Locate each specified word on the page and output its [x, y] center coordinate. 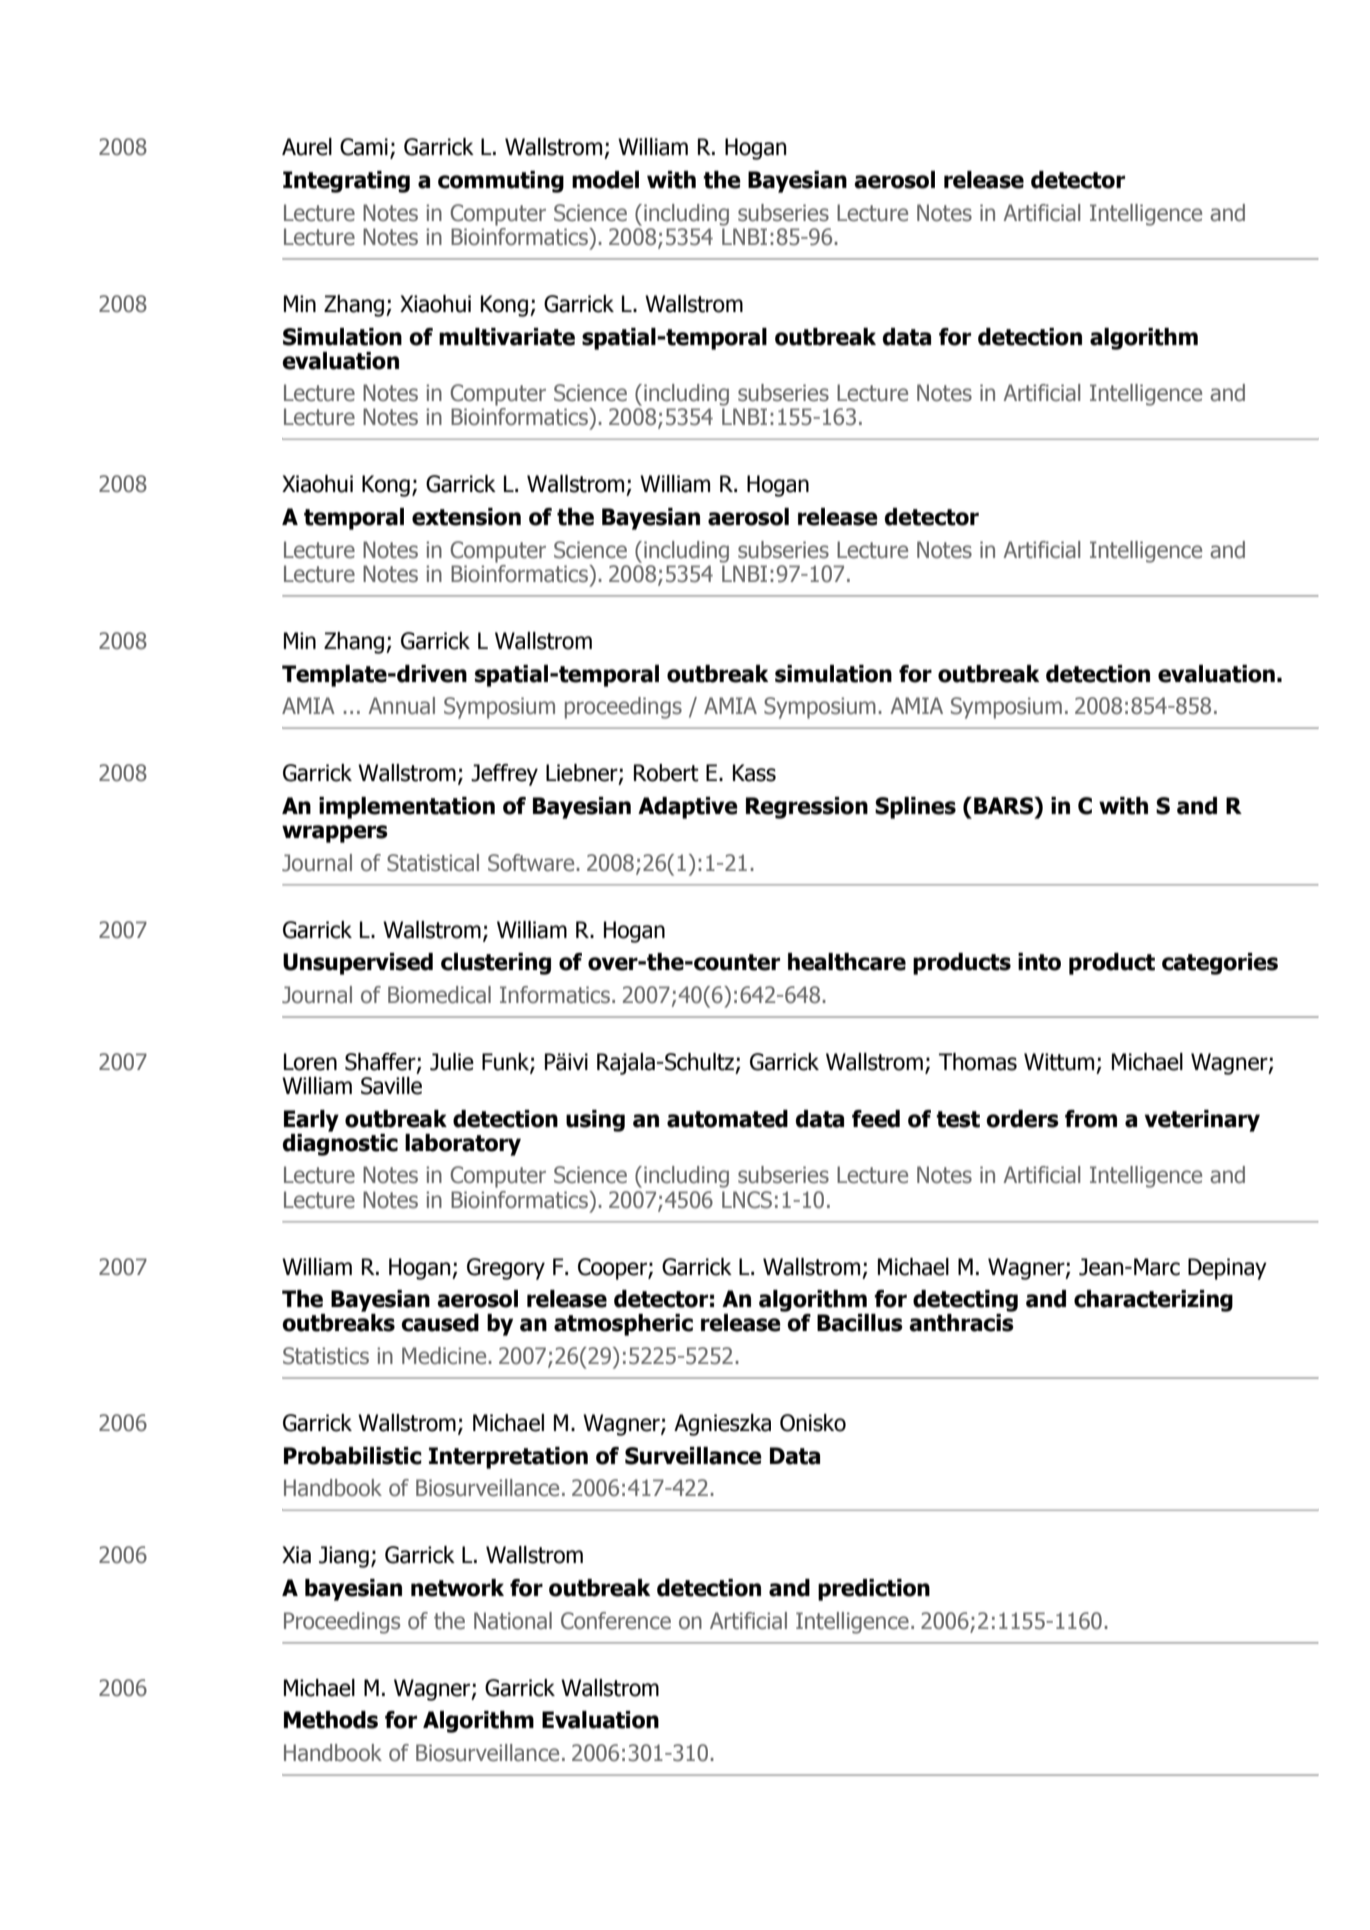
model [605, 180]
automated [727, 1119]
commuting [501, 182]
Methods [331, 1720]
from [1091, 1119]
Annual [401, 706]
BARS [1005, 806]
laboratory [463, 1145]
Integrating [346, 182]
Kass [754, 773]
